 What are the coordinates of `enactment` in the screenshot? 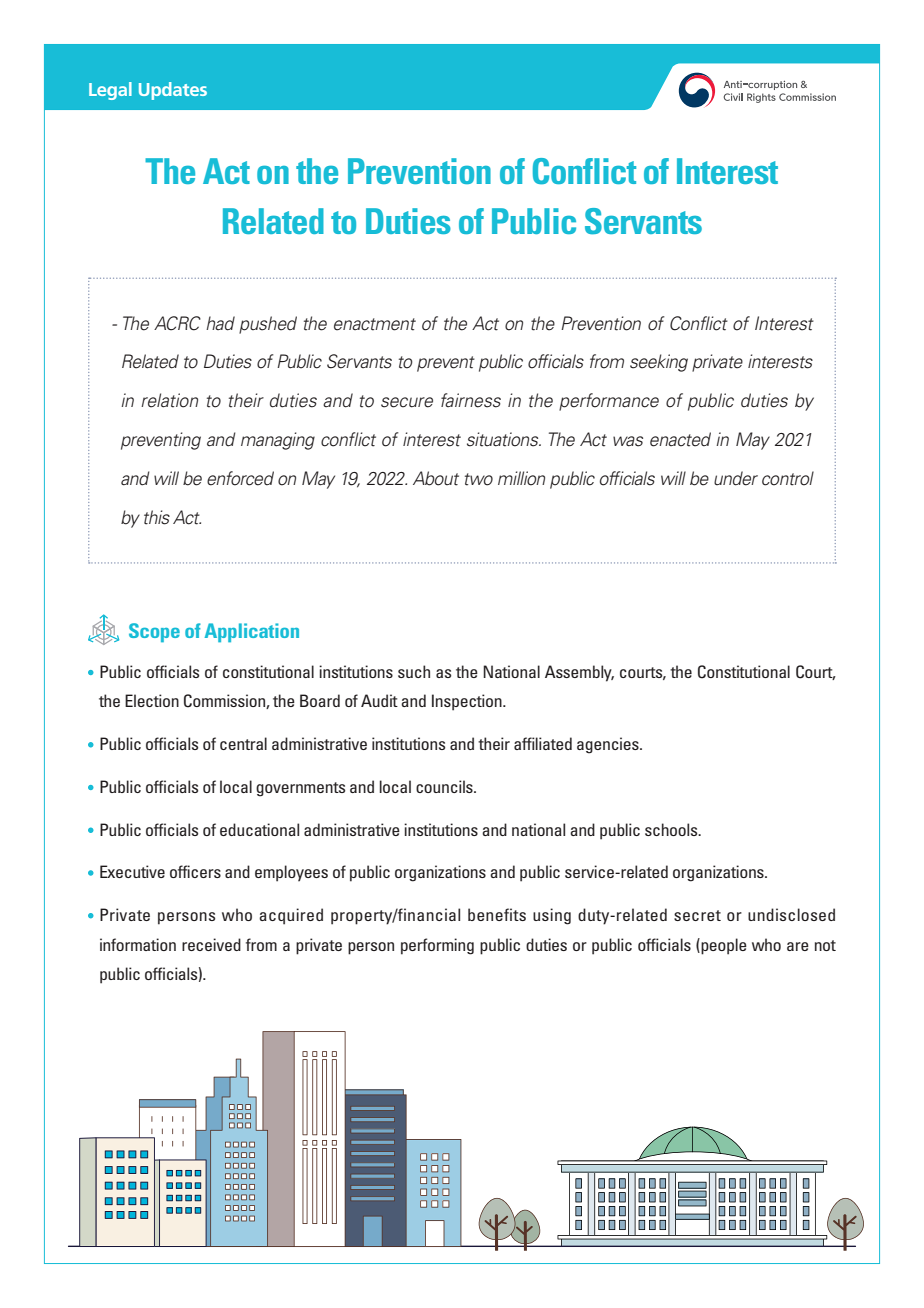 It's located at (375, 324).
